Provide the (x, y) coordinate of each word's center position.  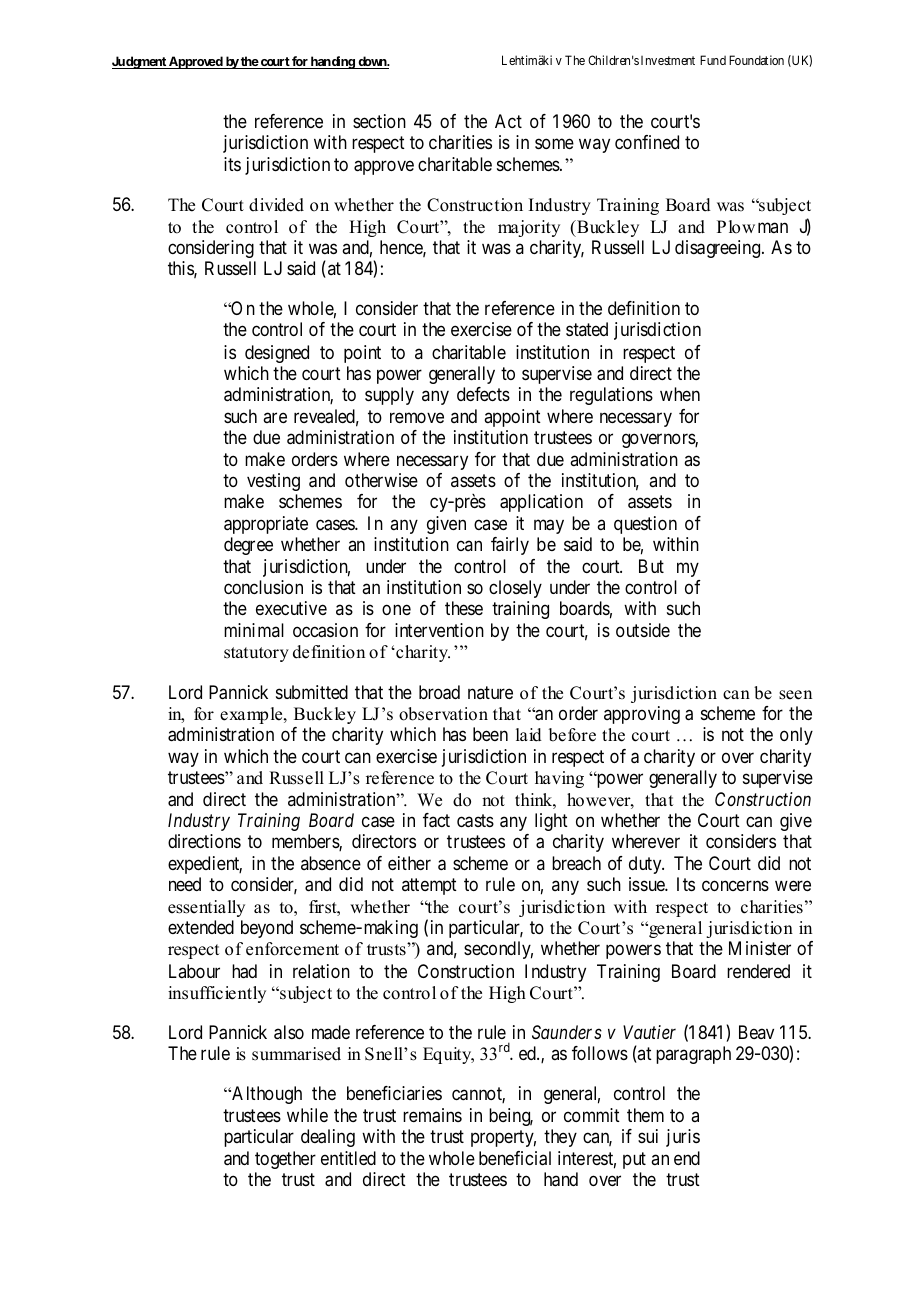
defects (483, 394)
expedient (205, 865)
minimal (254, 630)
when (680, 394)
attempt (429, 887)
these (464, 608)
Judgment (140, 62)
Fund (713, 60)
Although (266, 1095)
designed (277, 354)
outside (643, 630)
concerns (735, 886)
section (379, 121)
